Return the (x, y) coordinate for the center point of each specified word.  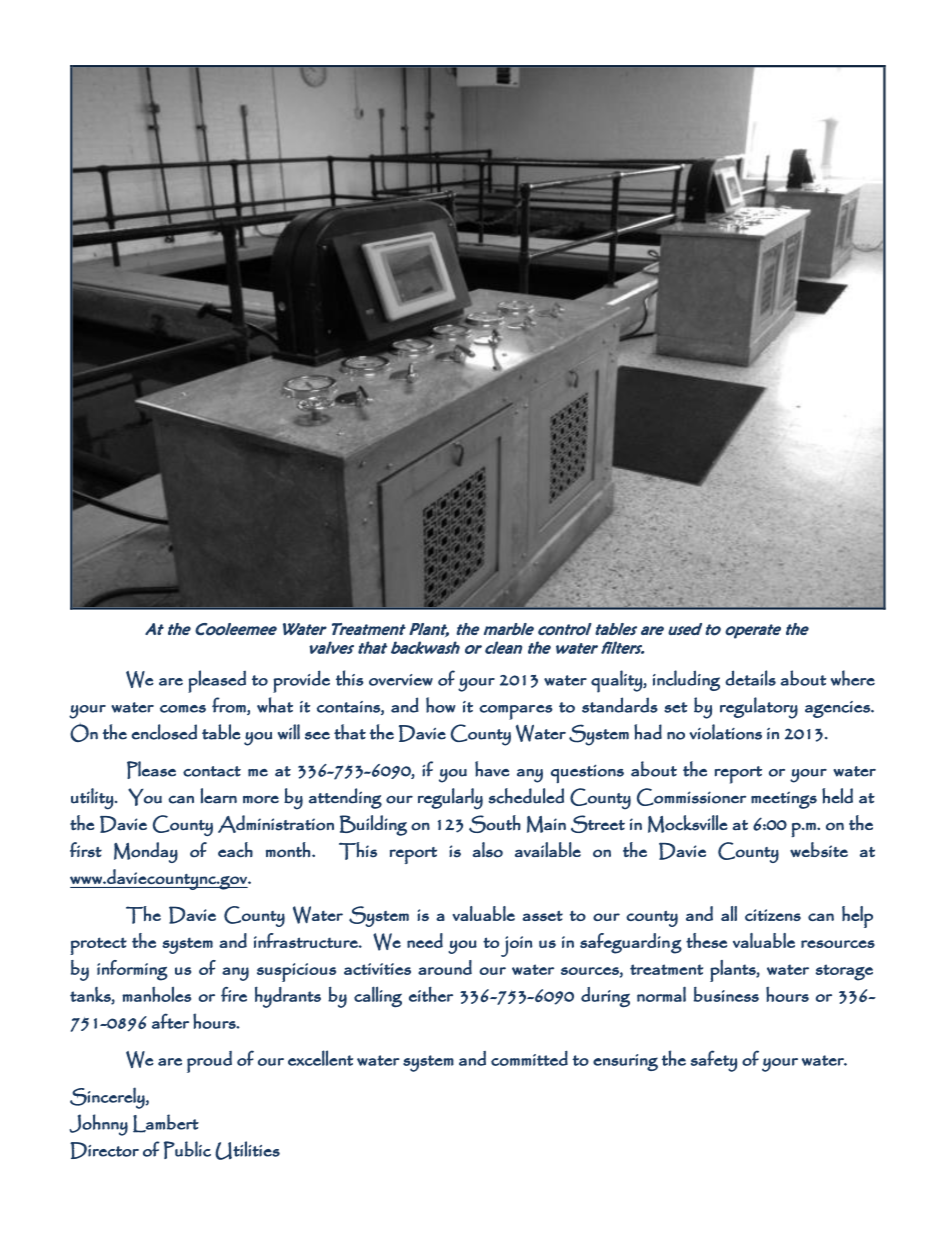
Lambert (166, 1123)
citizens (773, 915)
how (441, 705)
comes (183, 709)
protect (98, 946)
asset (542, 916)
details (750, 678)
